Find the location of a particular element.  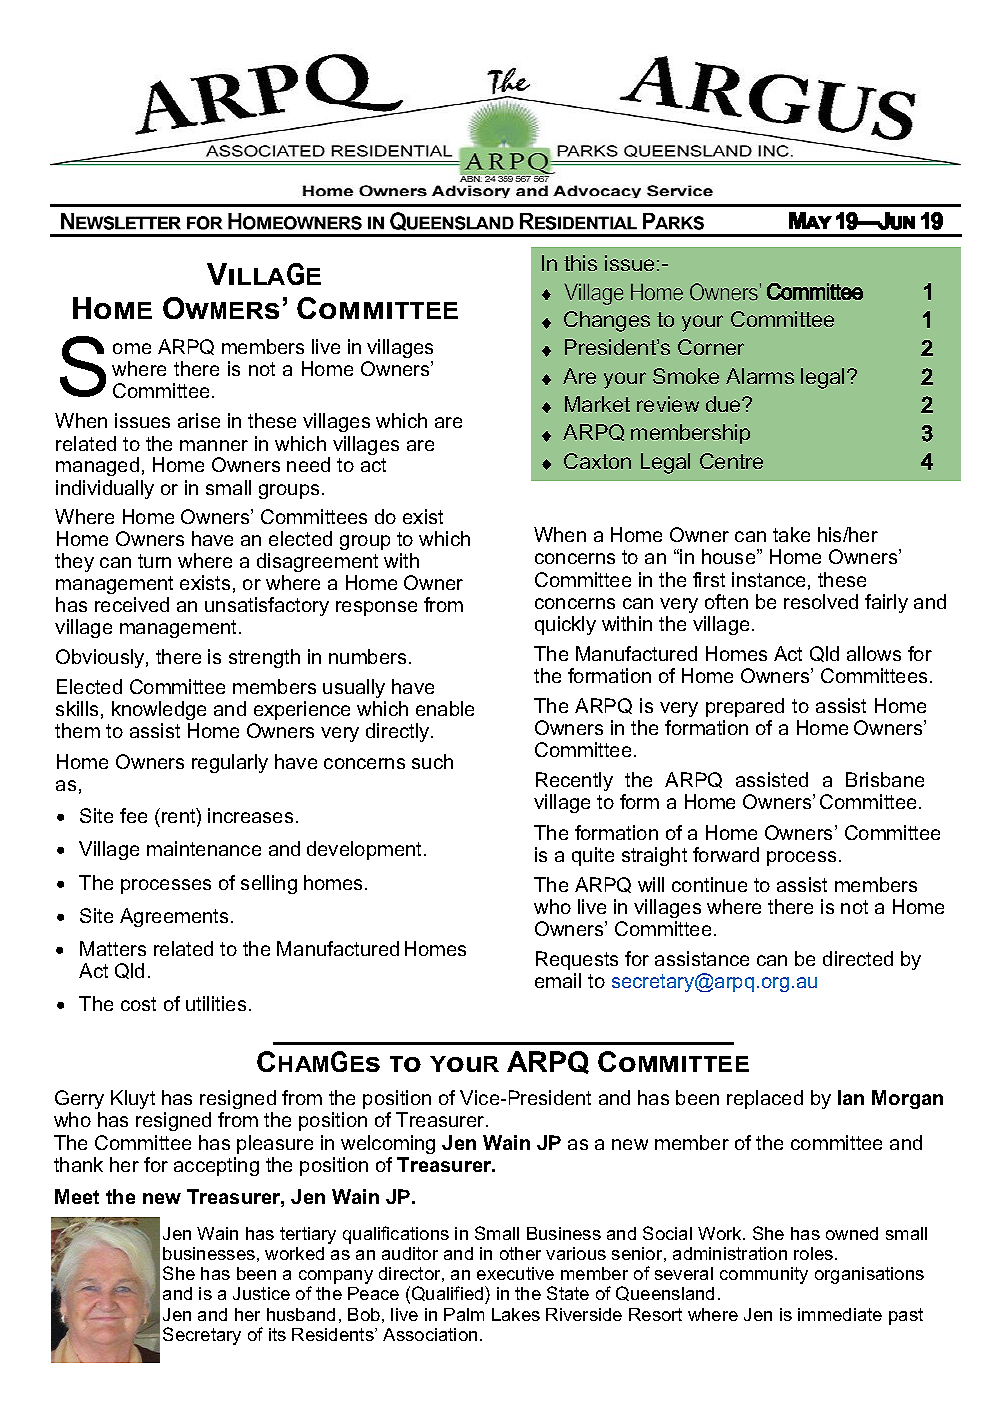

fee is located at coordinates (133, 815).
